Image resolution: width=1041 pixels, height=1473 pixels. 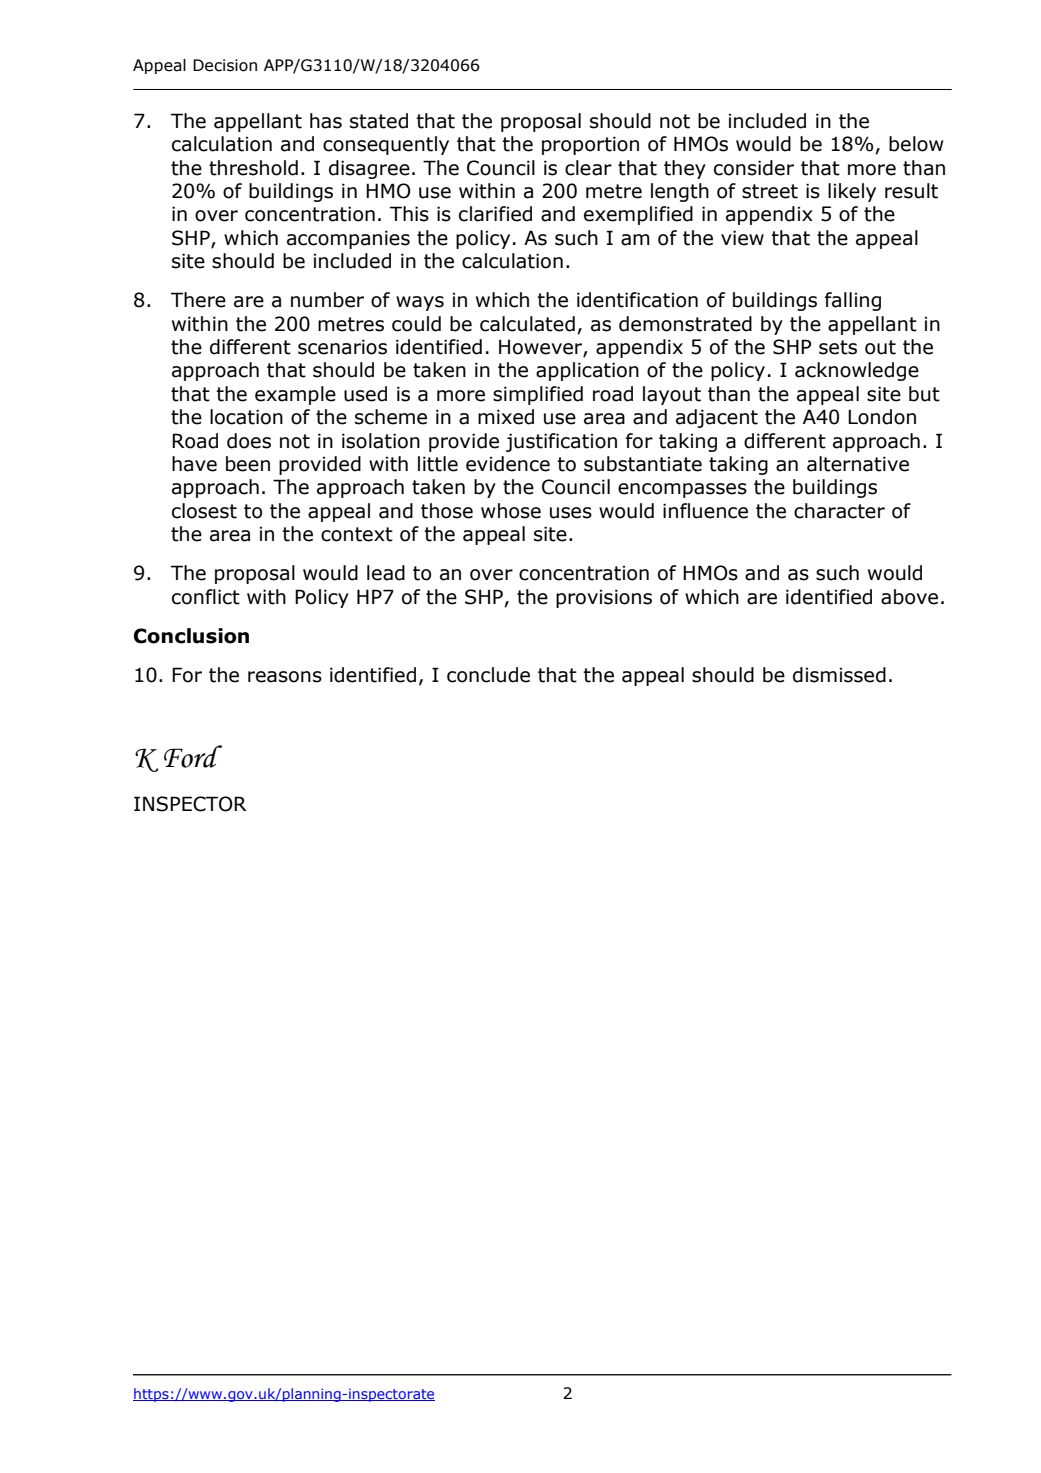 I want to click on likely, so click(x=852, y=192).
